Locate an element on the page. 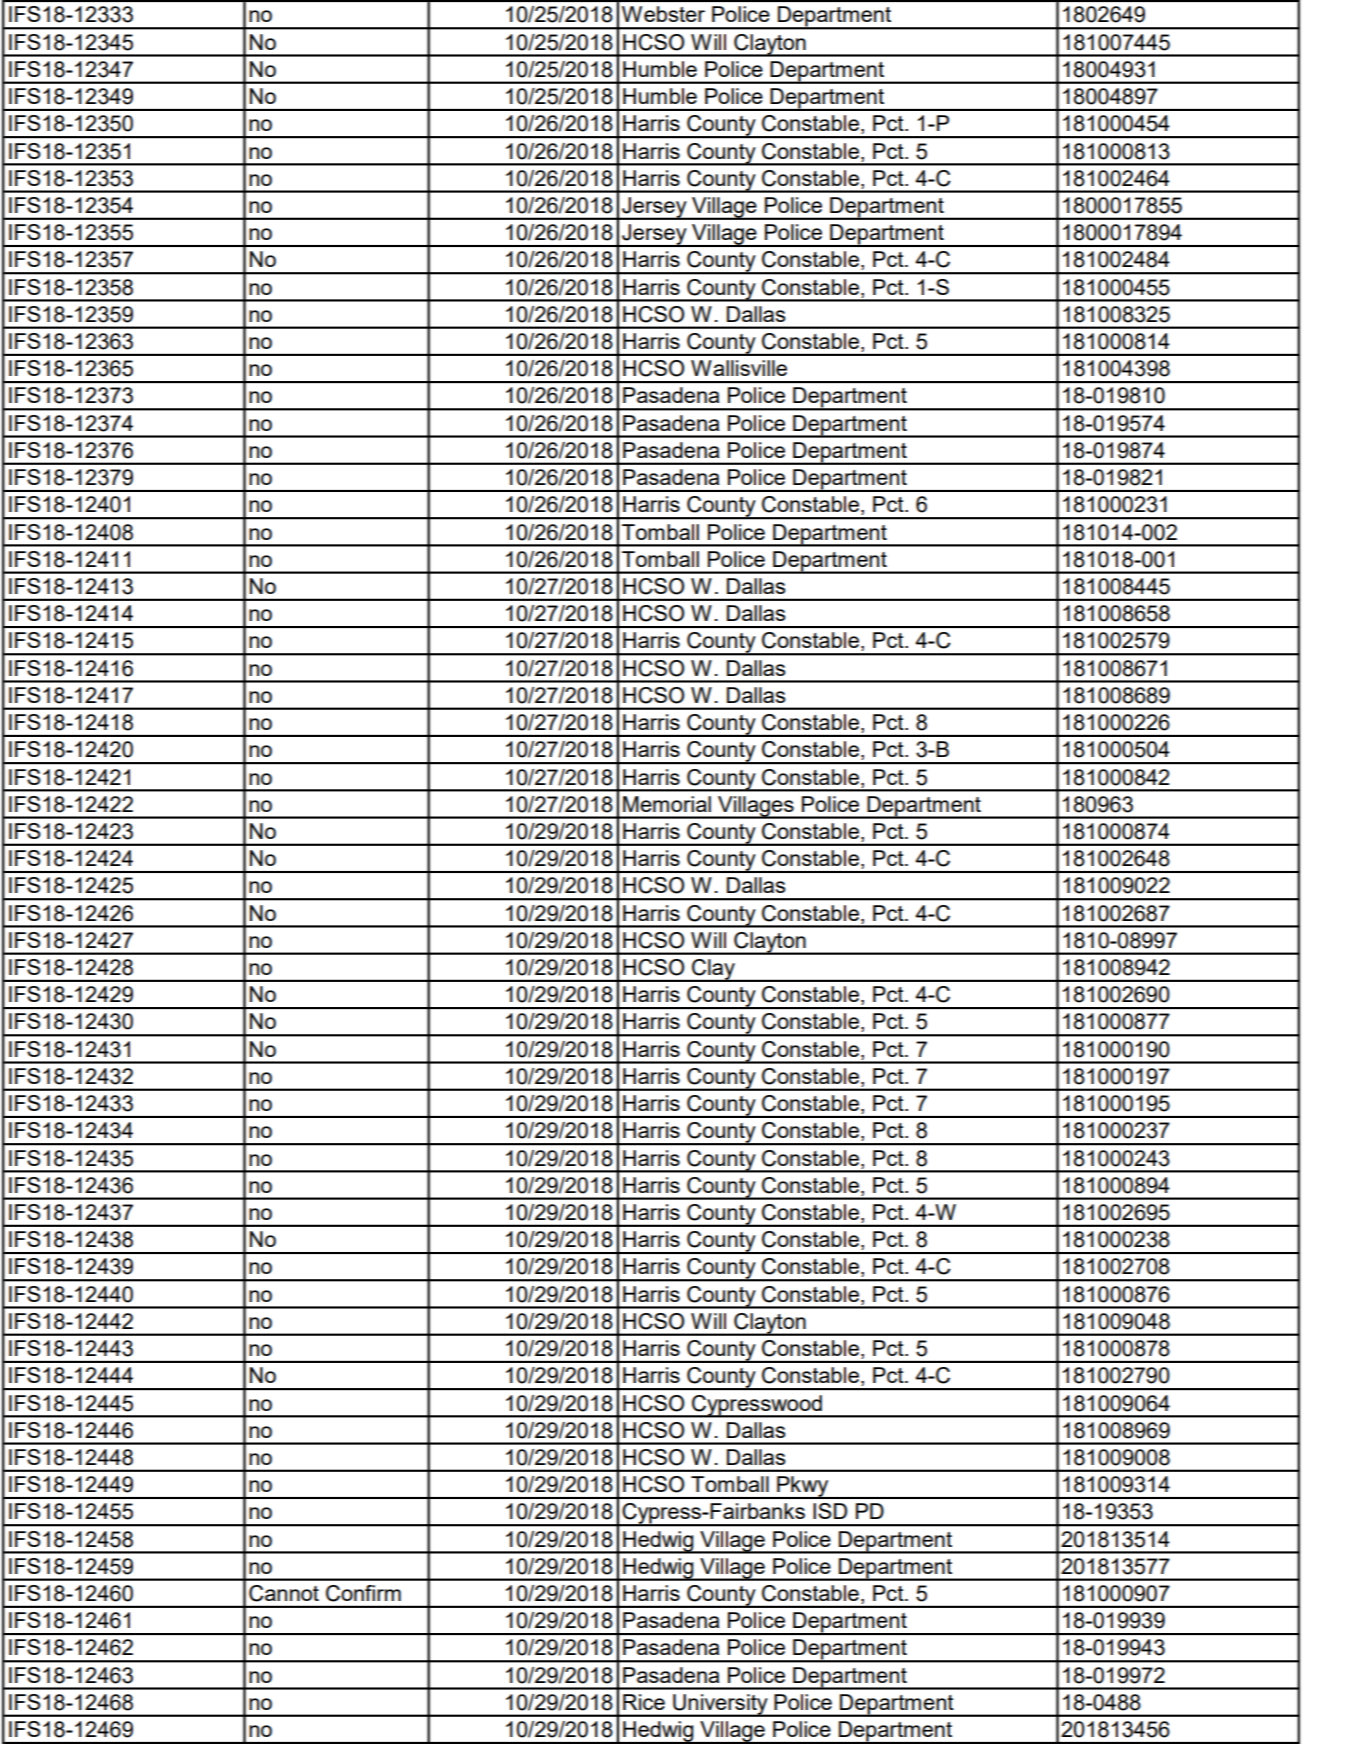  Webster is located at coordinates (663, 14).
